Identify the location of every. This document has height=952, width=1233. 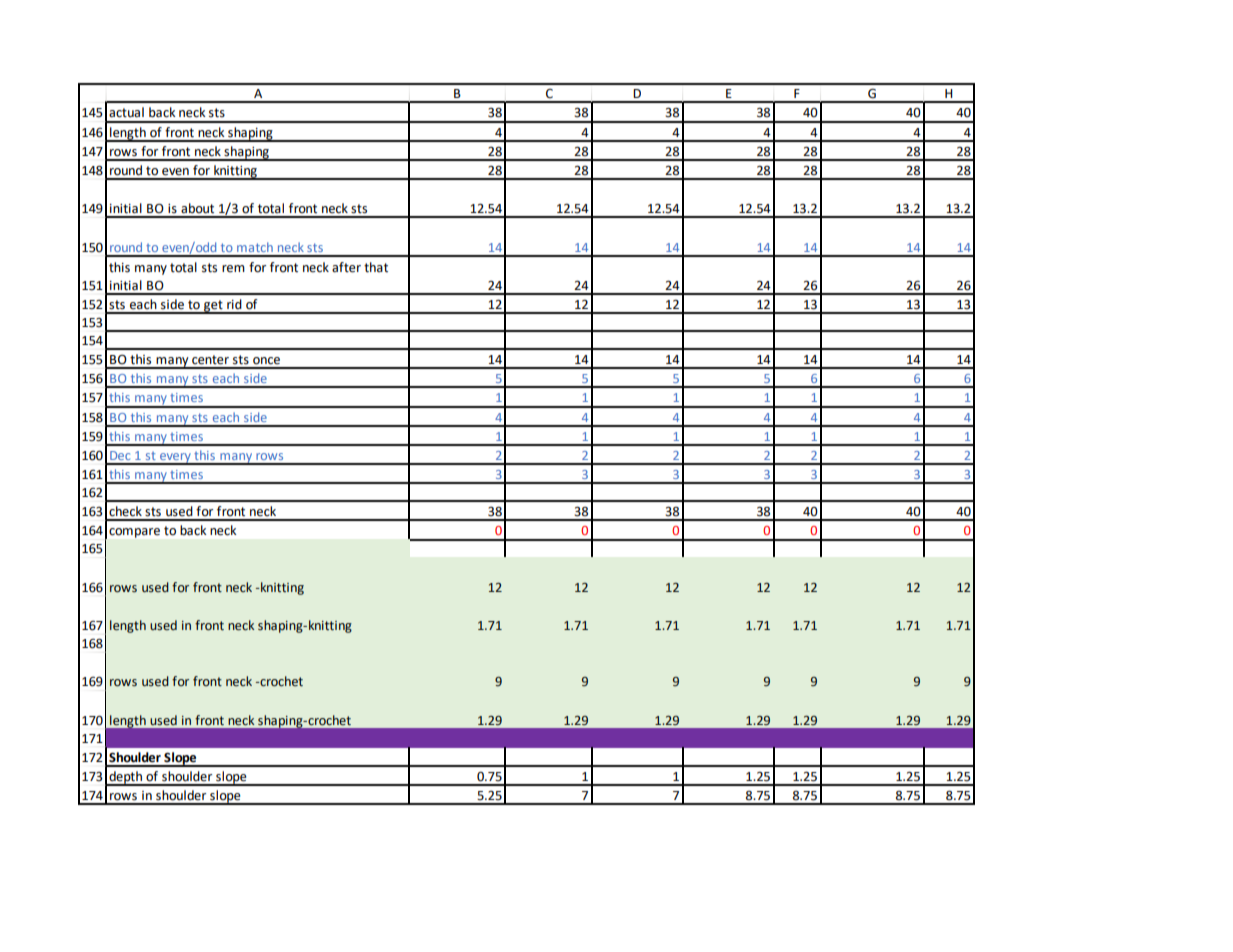
(175, 459).
